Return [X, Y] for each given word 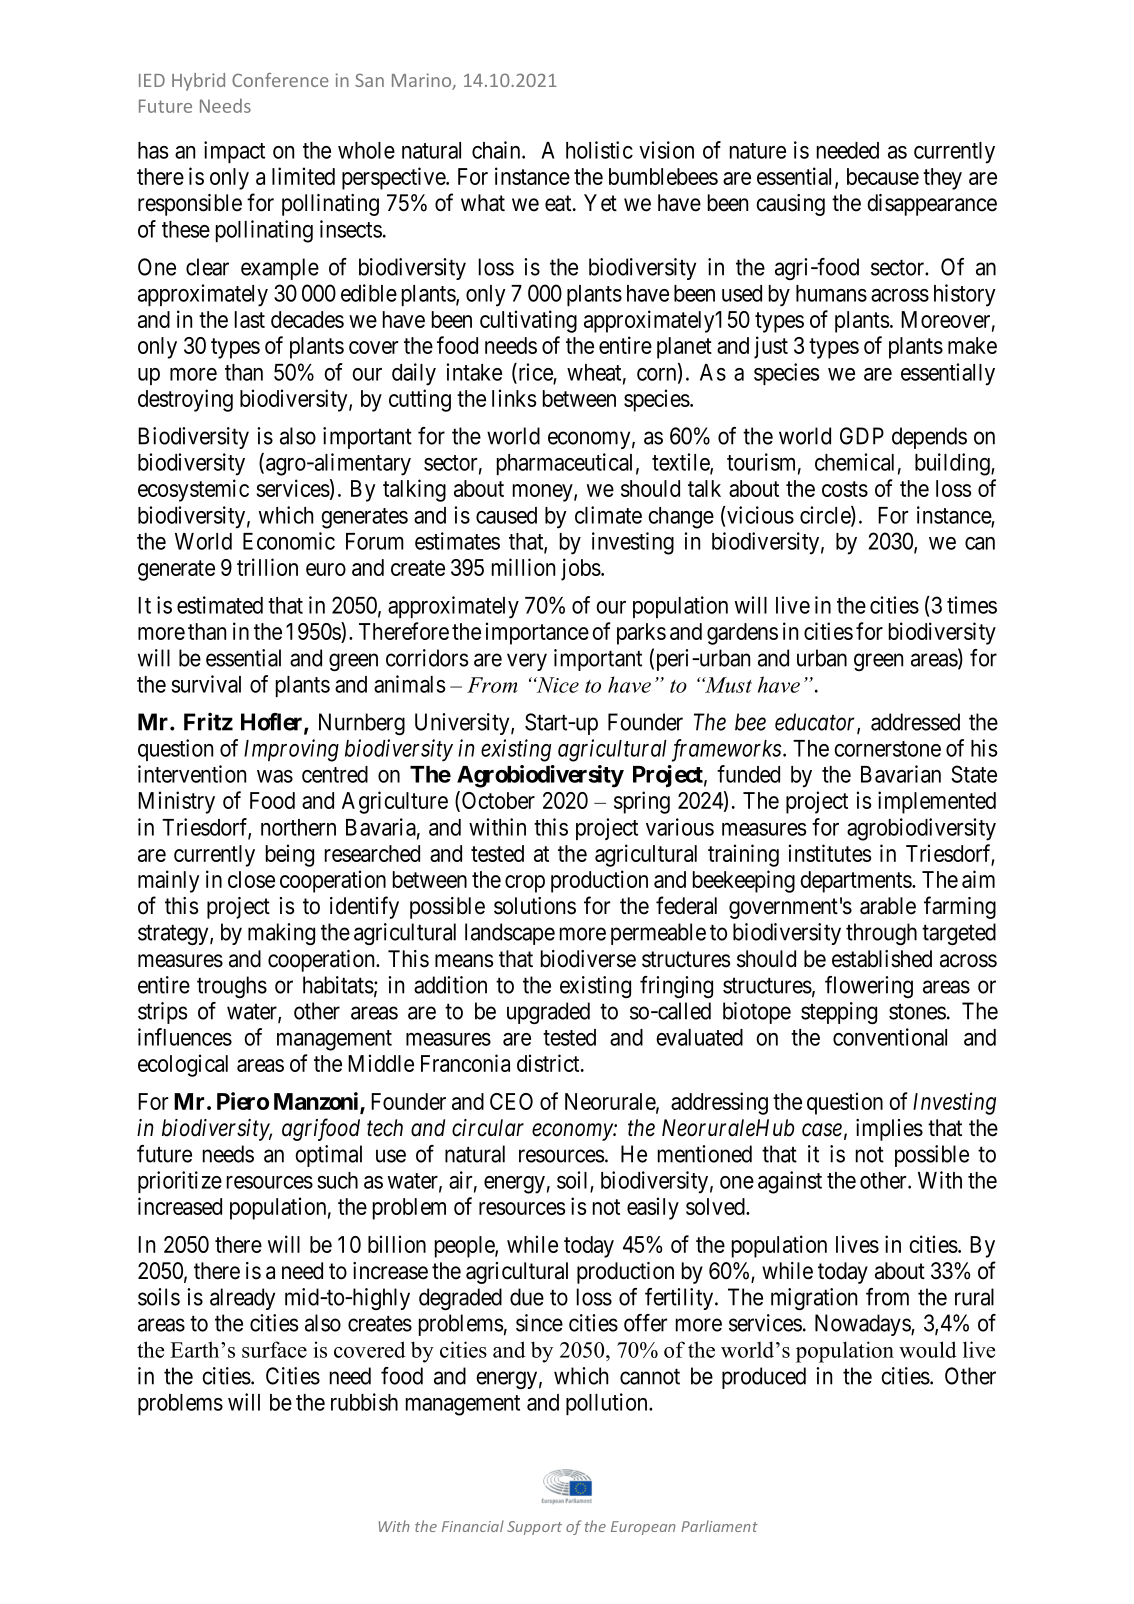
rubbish [364, 1402]
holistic [599, 150]
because [883, 176]
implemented [937, 802]
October [498, 800]
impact [234, 152]
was [275, 776]
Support [534, 1528]
